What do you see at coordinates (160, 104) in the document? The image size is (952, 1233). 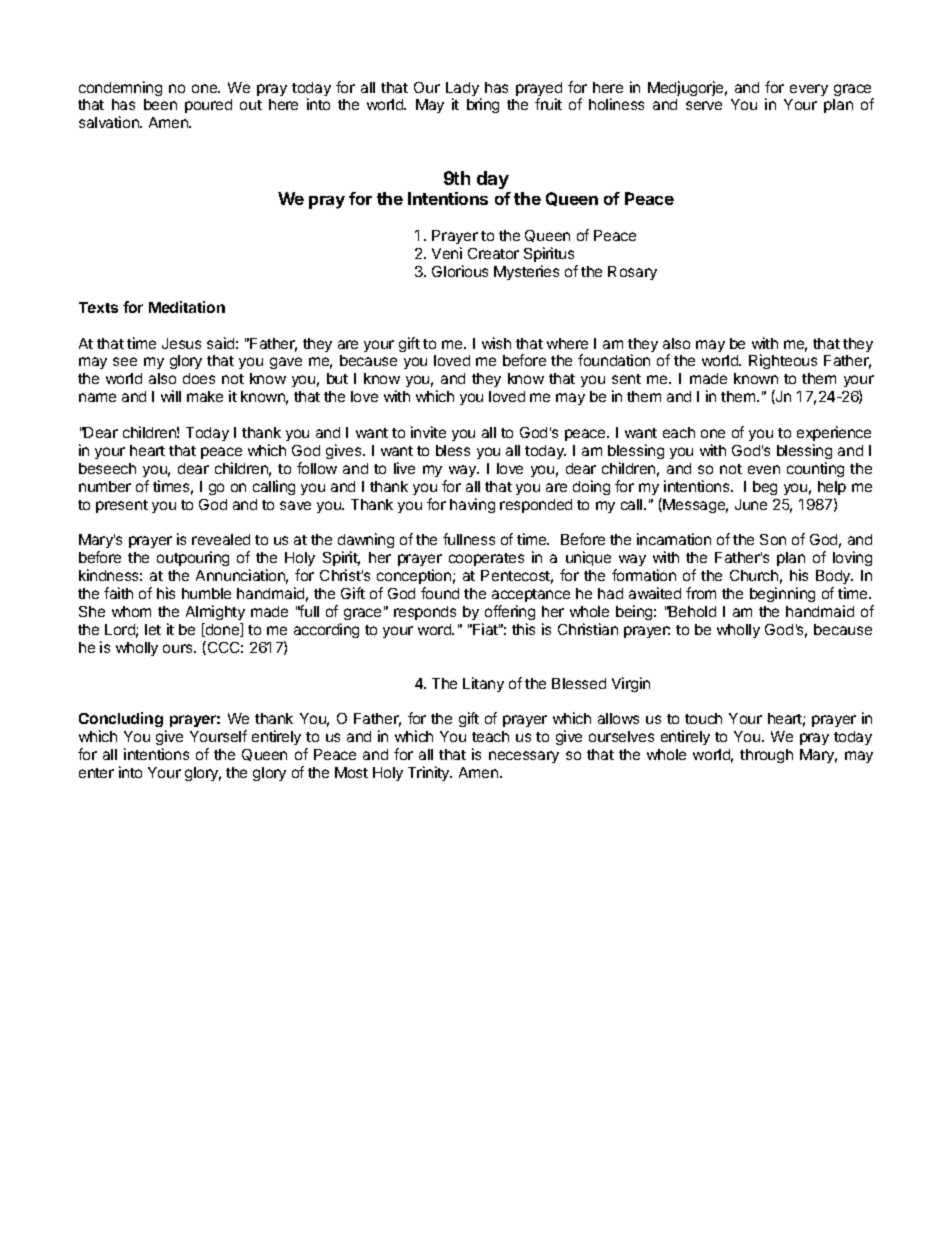 I see `been` at bounding box center [160, 104].
